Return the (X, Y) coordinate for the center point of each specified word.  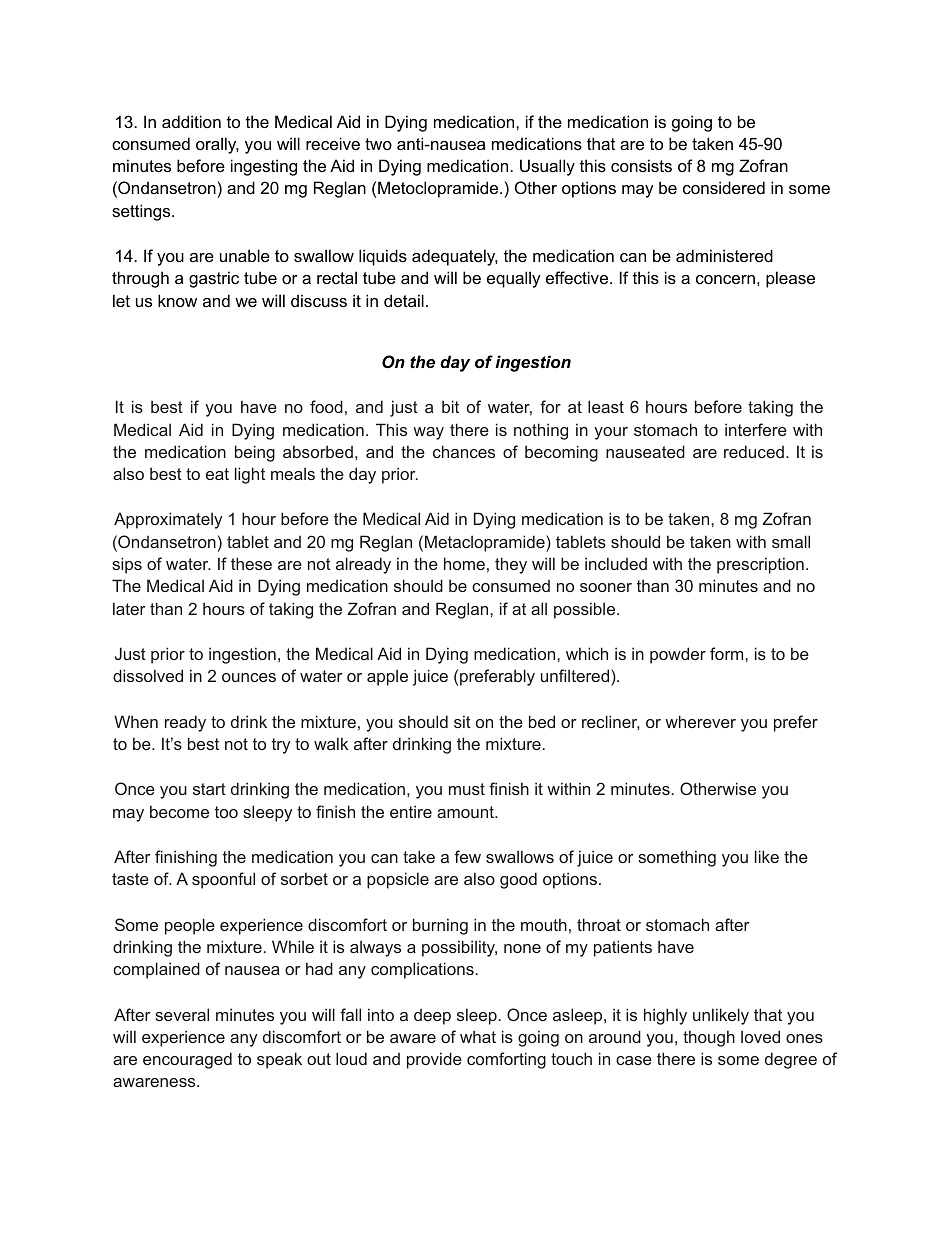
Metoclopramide (439, 189)
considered (724, 187)
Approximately (168, 520)
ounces (249, 677)
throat (599, 924)
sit (462, 721)
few (467, 856)
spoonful (223, 880)
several (182, 1014)
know (177, 300)
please (790, 279)
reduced (754, 451)
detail (404, 300)
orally (217, 145)
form (728, 653)
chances (464, 451)
